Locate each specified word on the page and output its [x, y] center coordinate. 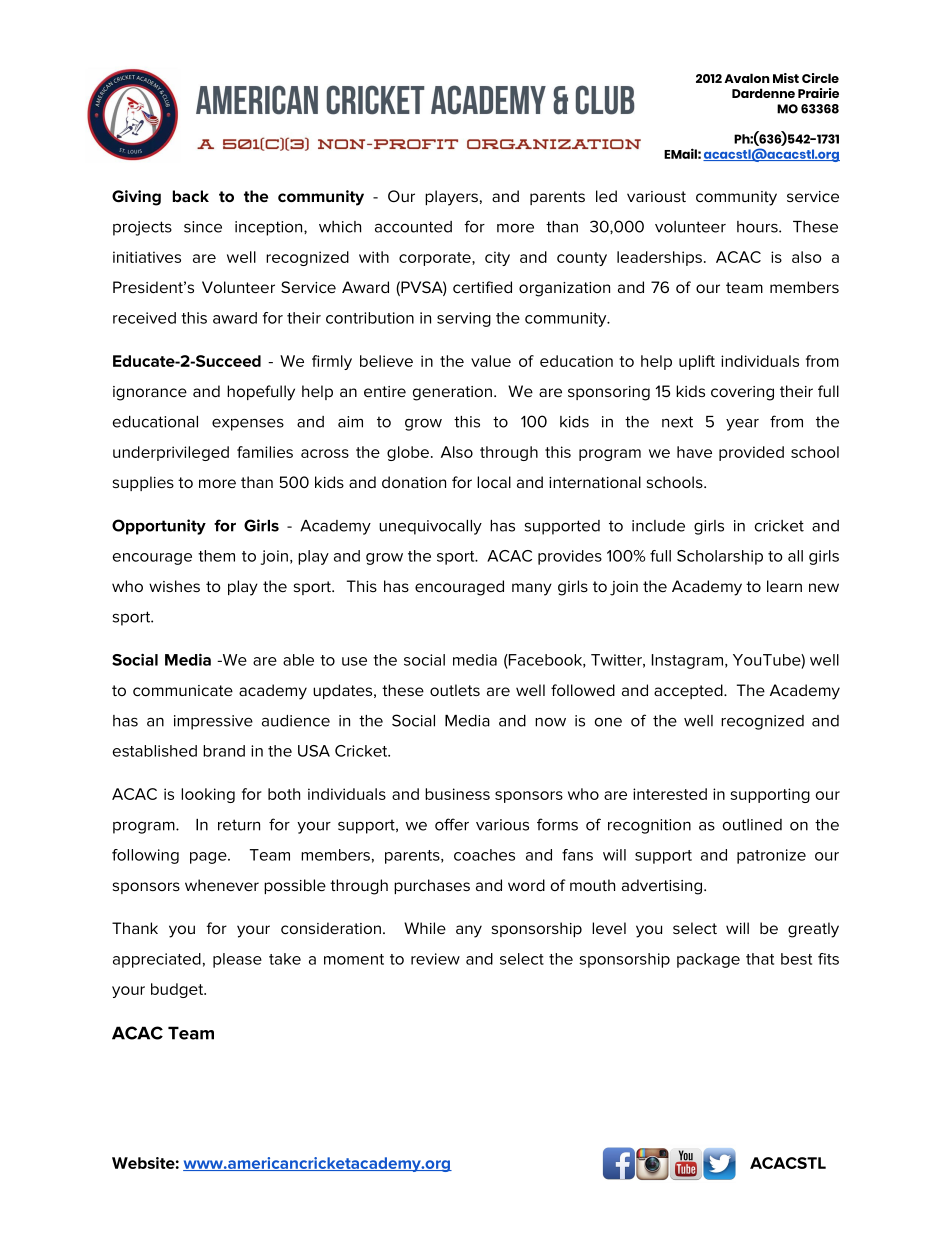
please [237, 960]
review [435, 959]
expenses [248, 424]
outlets [455, 690]
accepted [689, 691]
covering [742, 393]
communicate [183, 690]
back [191, 196]
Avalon [747, 78]
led [606, 196]
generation [452, 393]
